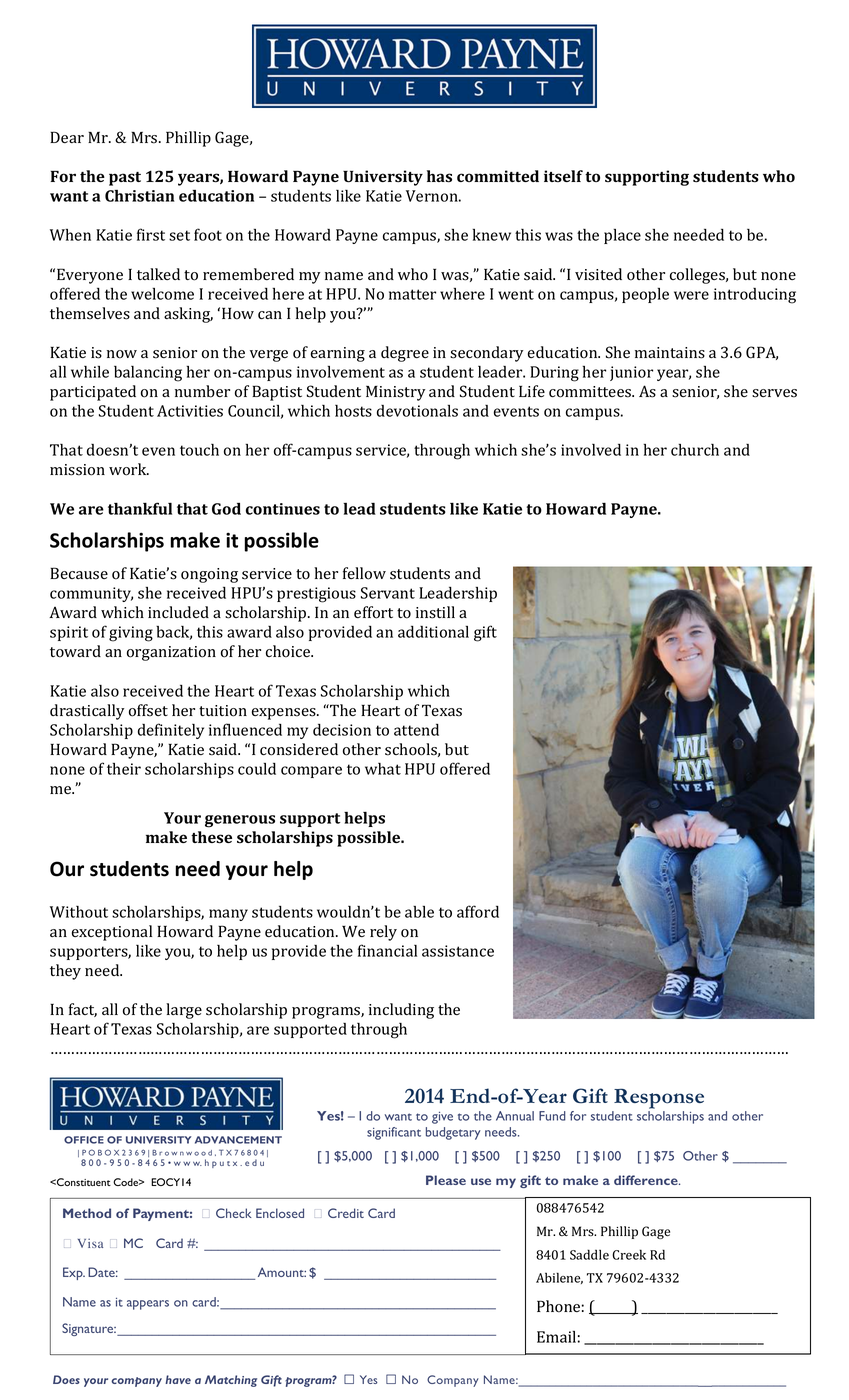 This page has width=849, height=1400. I want to click on has, so click(439, 176).
